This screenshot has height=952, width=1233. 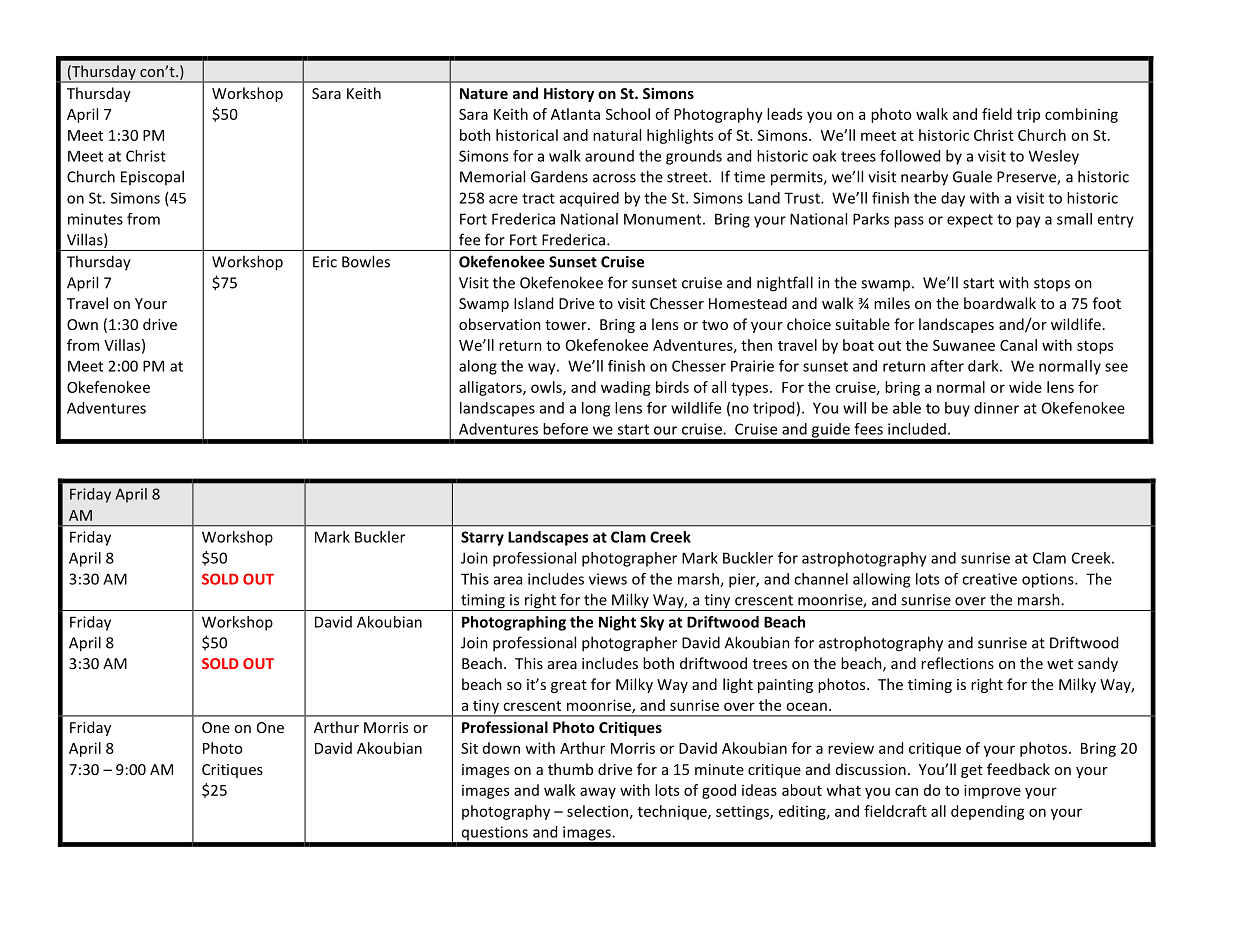 I want to click on before, so click(x=565, y=429).
